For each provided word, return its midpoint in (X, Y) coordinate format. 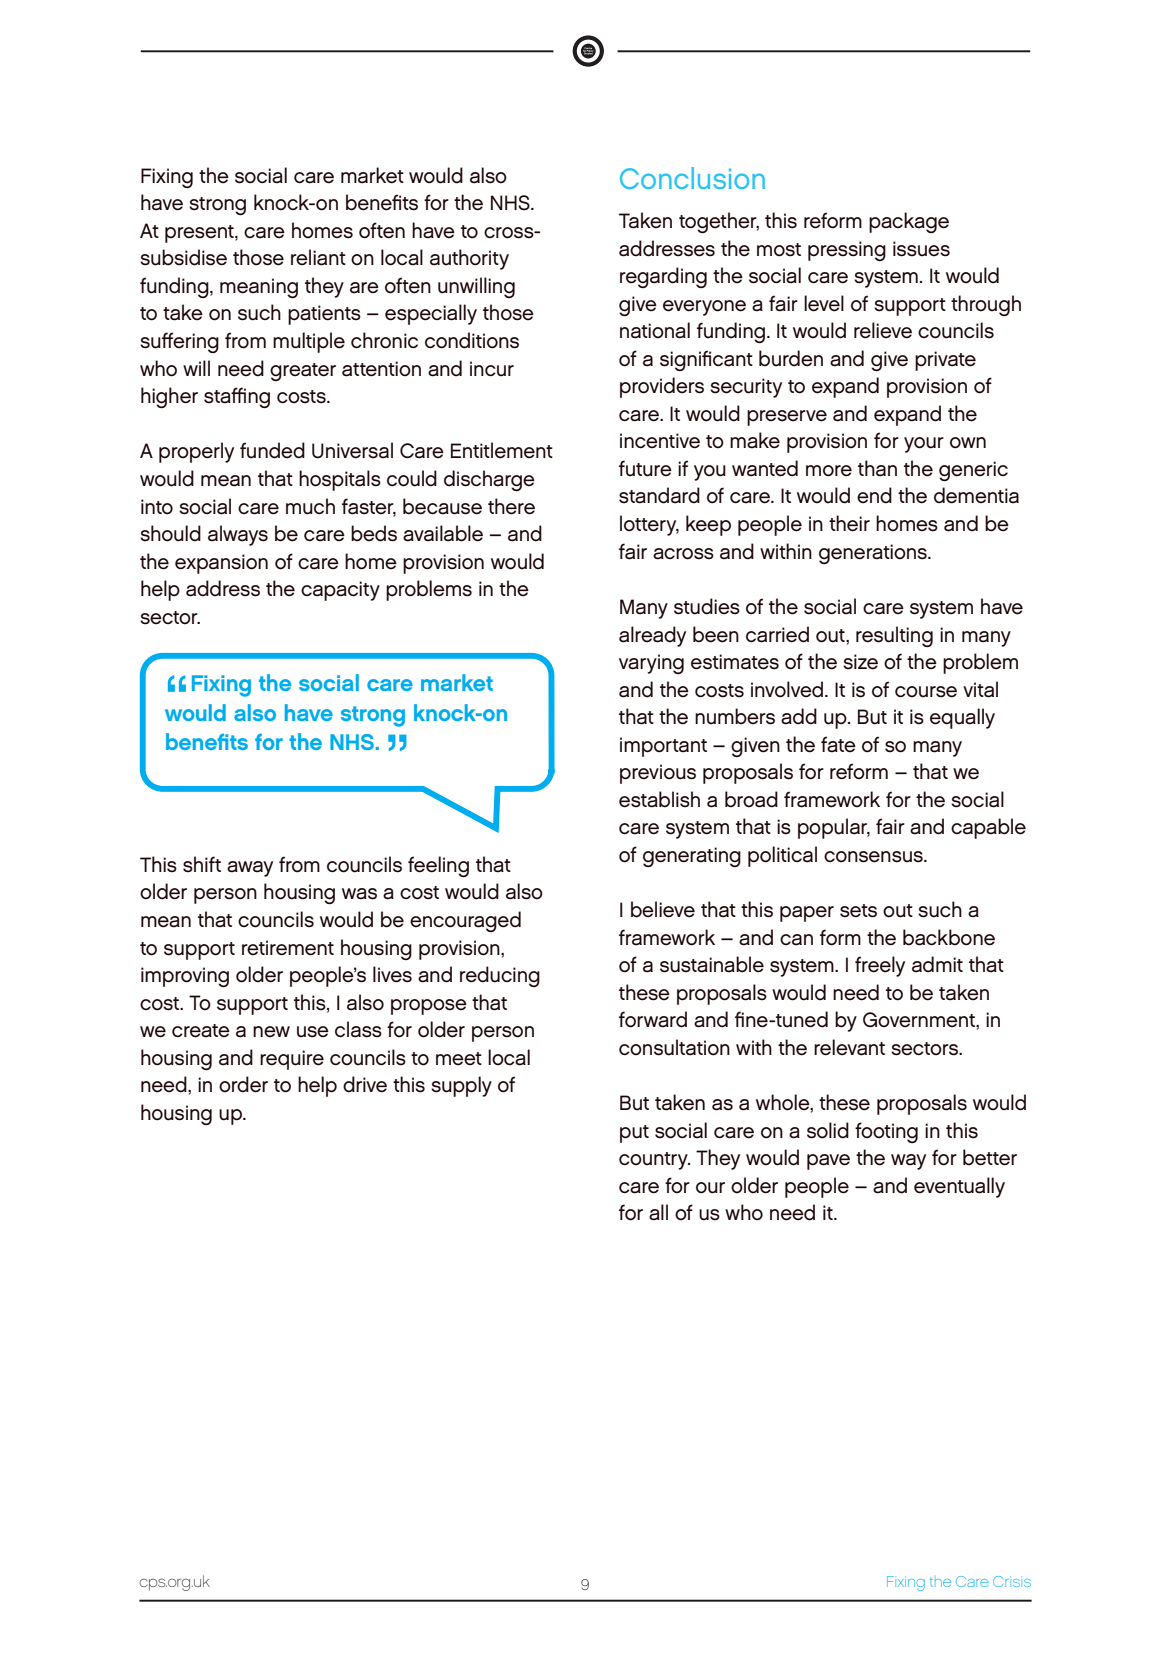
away (250, 869)
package (909, 223)
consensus (874, 857)
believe (663, 909)
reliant (318, 257)
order (243, 1084)
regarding (663, 278)
